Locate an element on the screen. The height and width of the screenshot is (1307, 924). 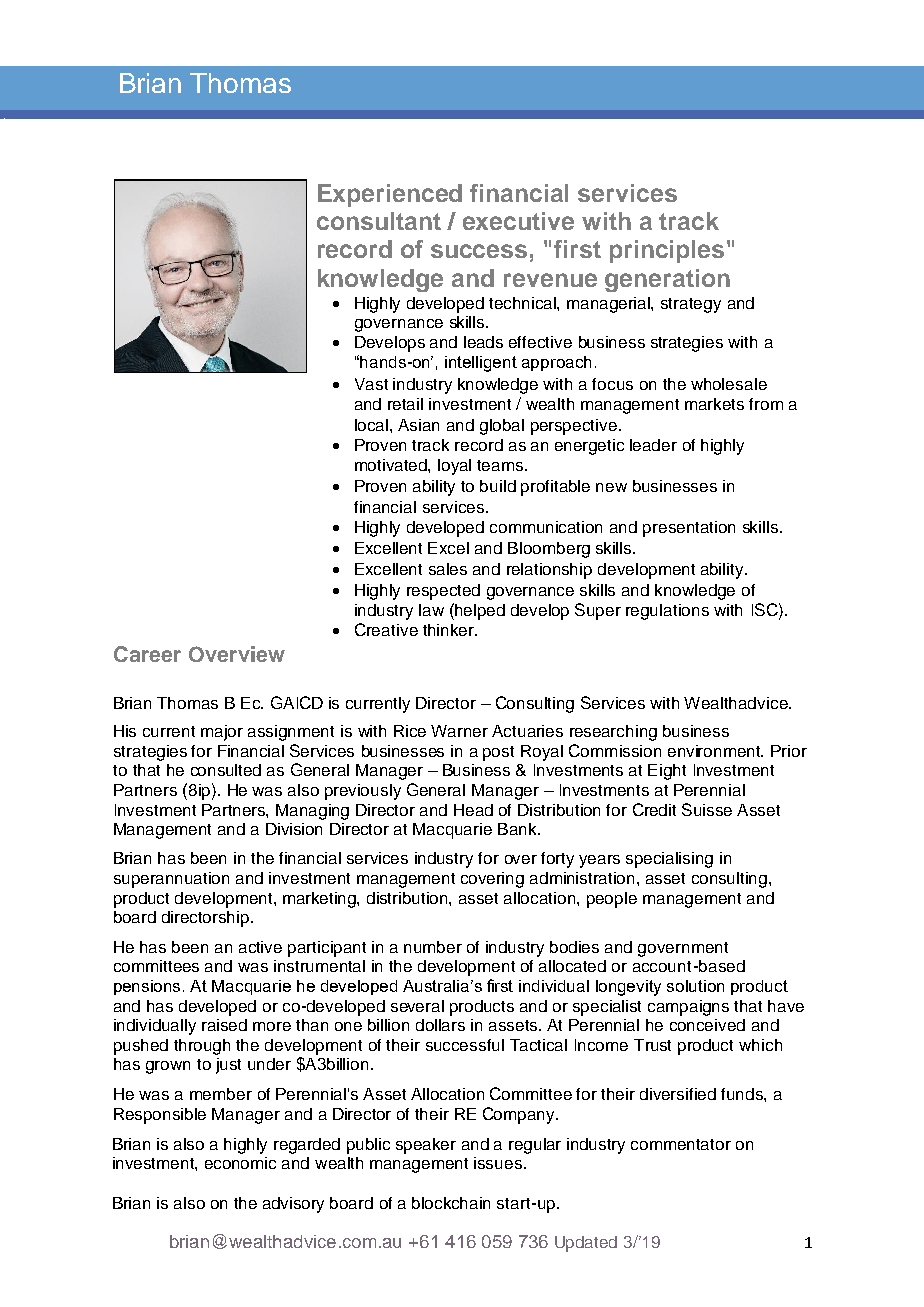
economic is located at coordinates (240, 1163).
